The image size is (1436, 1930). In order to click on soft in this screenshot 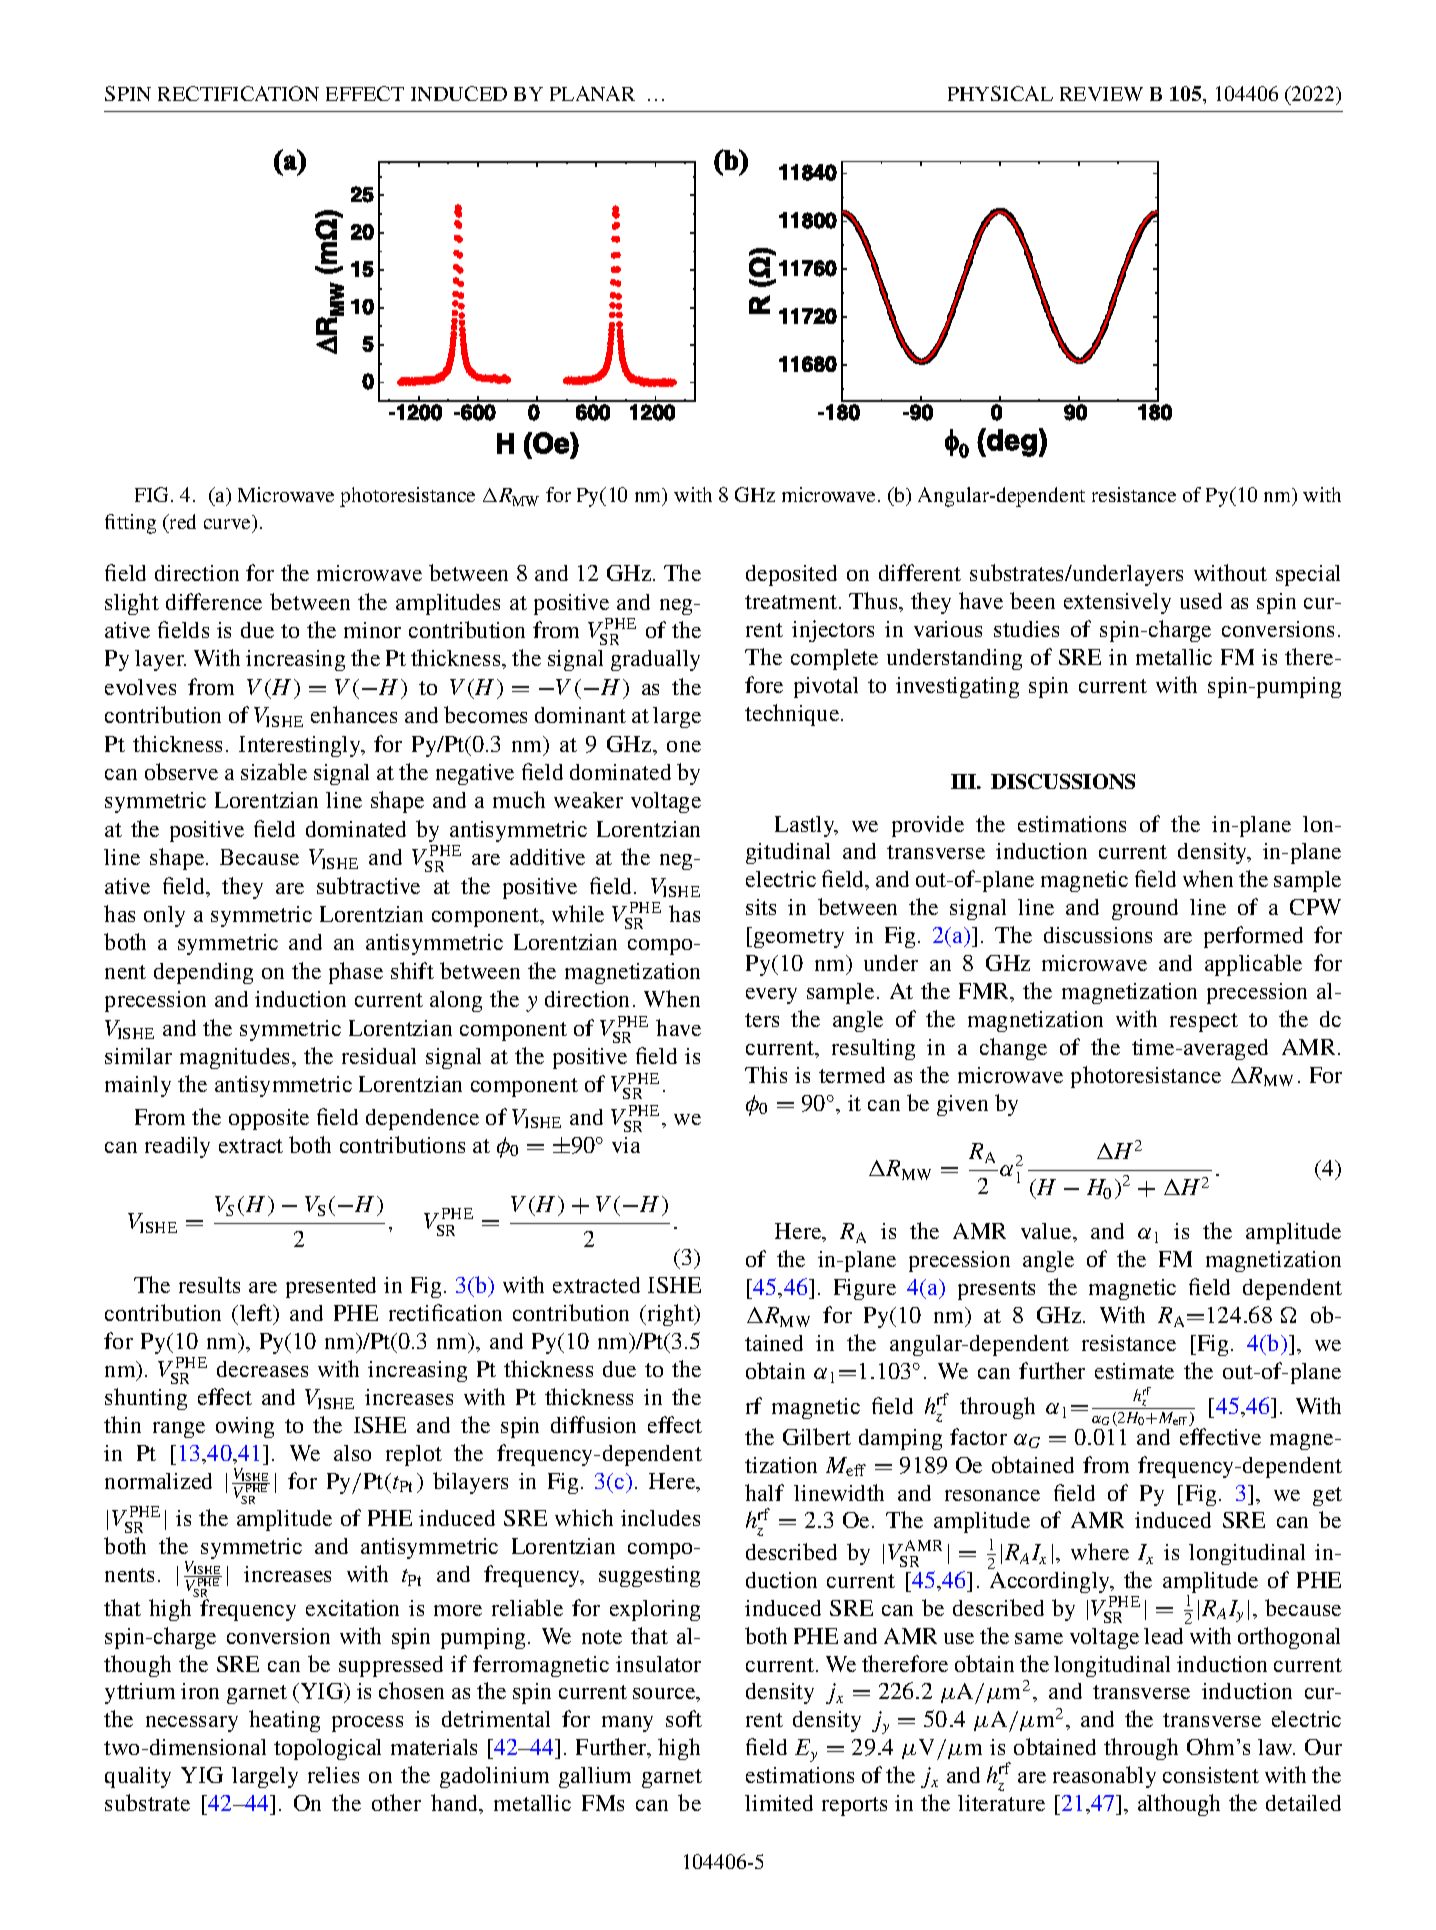, I will do `click(684, 1718)`.
